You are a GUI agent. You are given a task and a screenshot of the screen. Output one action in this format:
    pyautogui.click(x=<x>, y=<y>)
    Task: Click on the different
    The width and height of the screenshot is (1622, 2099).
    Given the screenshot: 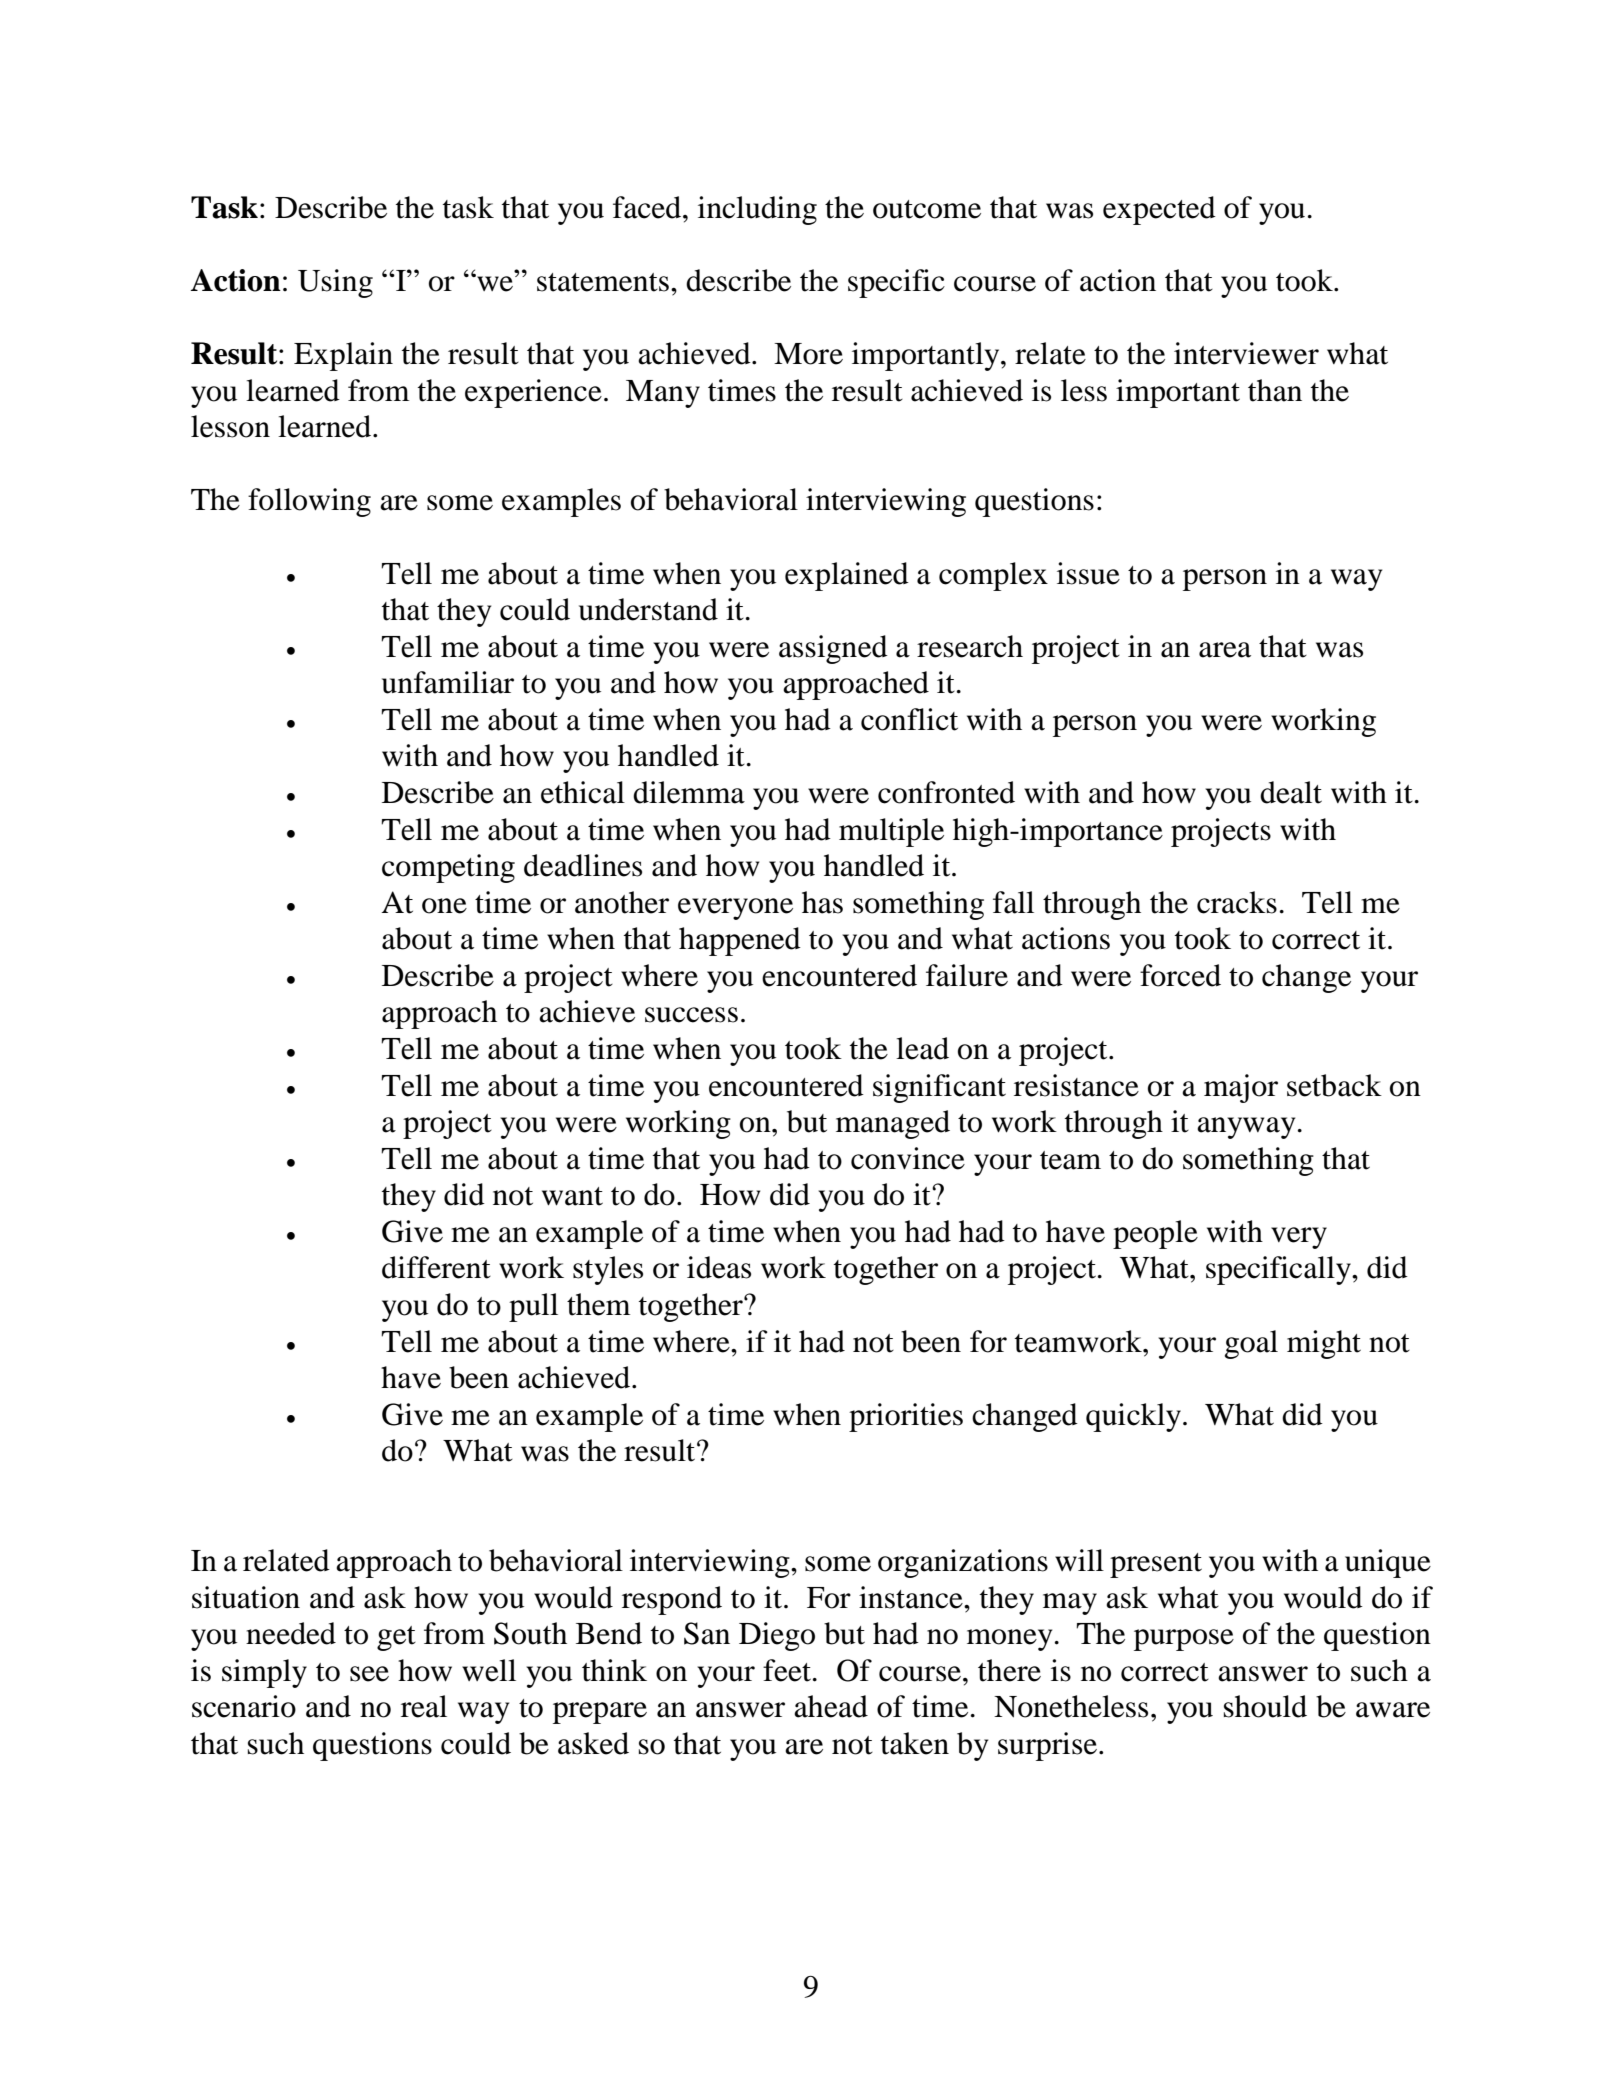 What is the action you would take?
    pyautogui.click(x=436, y=1267)
